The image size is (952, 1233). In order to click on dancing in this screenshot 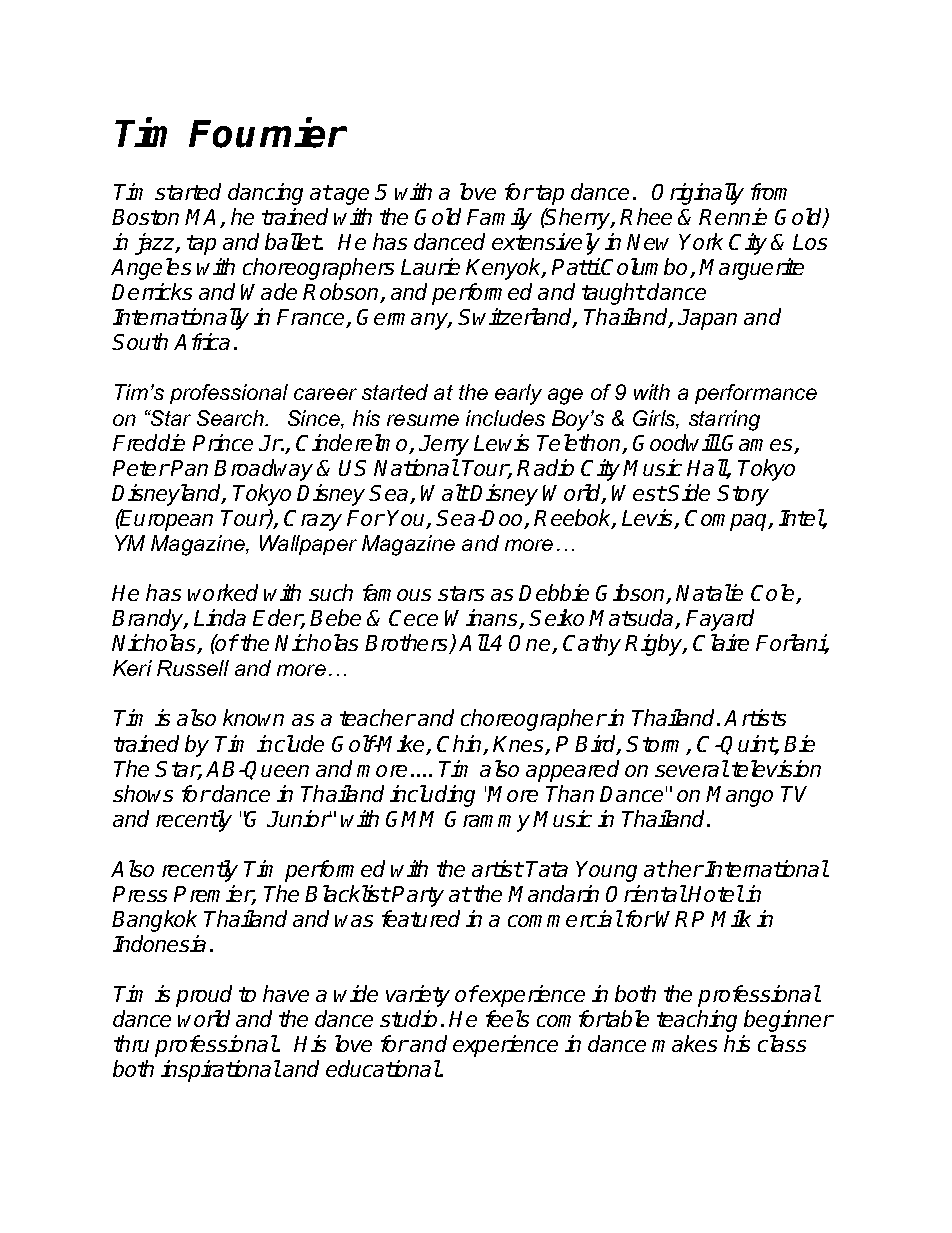, I will do `click(265, 194)`.
